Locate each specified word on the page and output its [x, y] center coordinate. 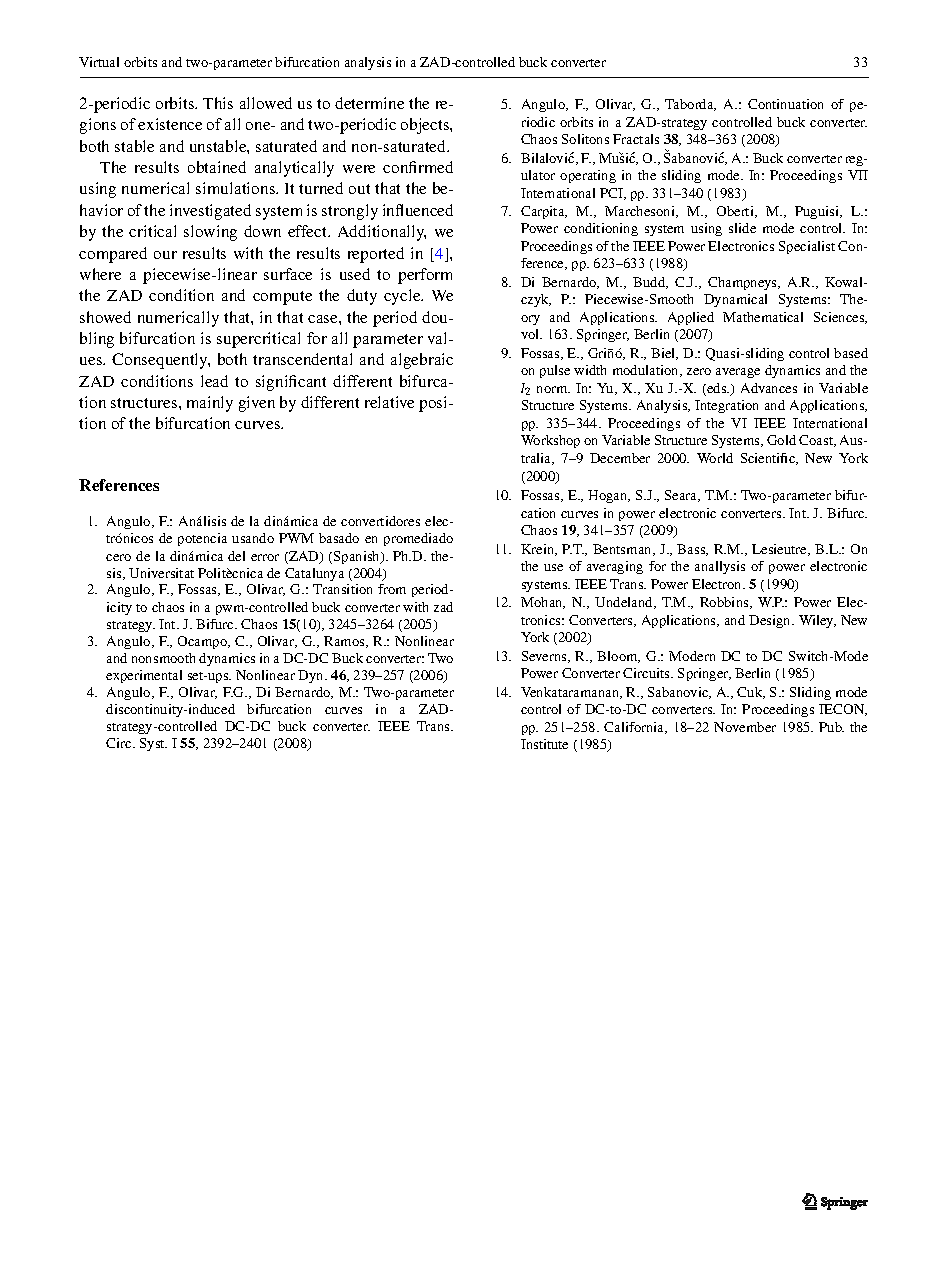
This [218, 103]
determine [369, 103]
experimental [144, 676]
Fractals [636, 139]
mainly [210, 404]
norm [553, 389]
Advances [769, 388]
